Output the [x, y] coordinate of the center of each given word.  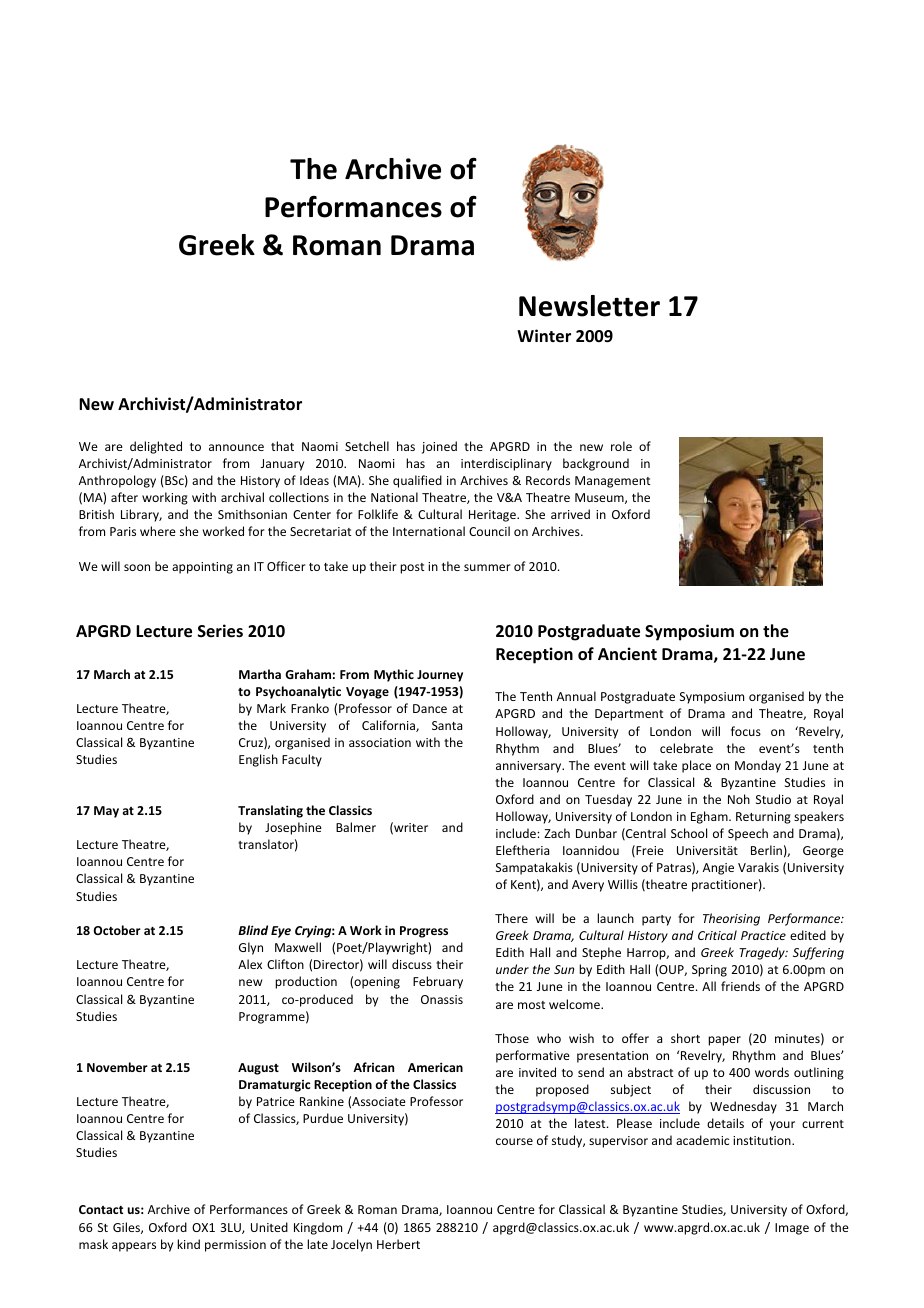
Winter [544, 336]
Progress [424, 932]
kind [188, 1244]
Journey [440, 676]
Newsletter [589, 306]
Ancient [627, 654]
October [117, 930]
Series [220, 631]
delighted [156, 447]
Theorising [731, 919]
